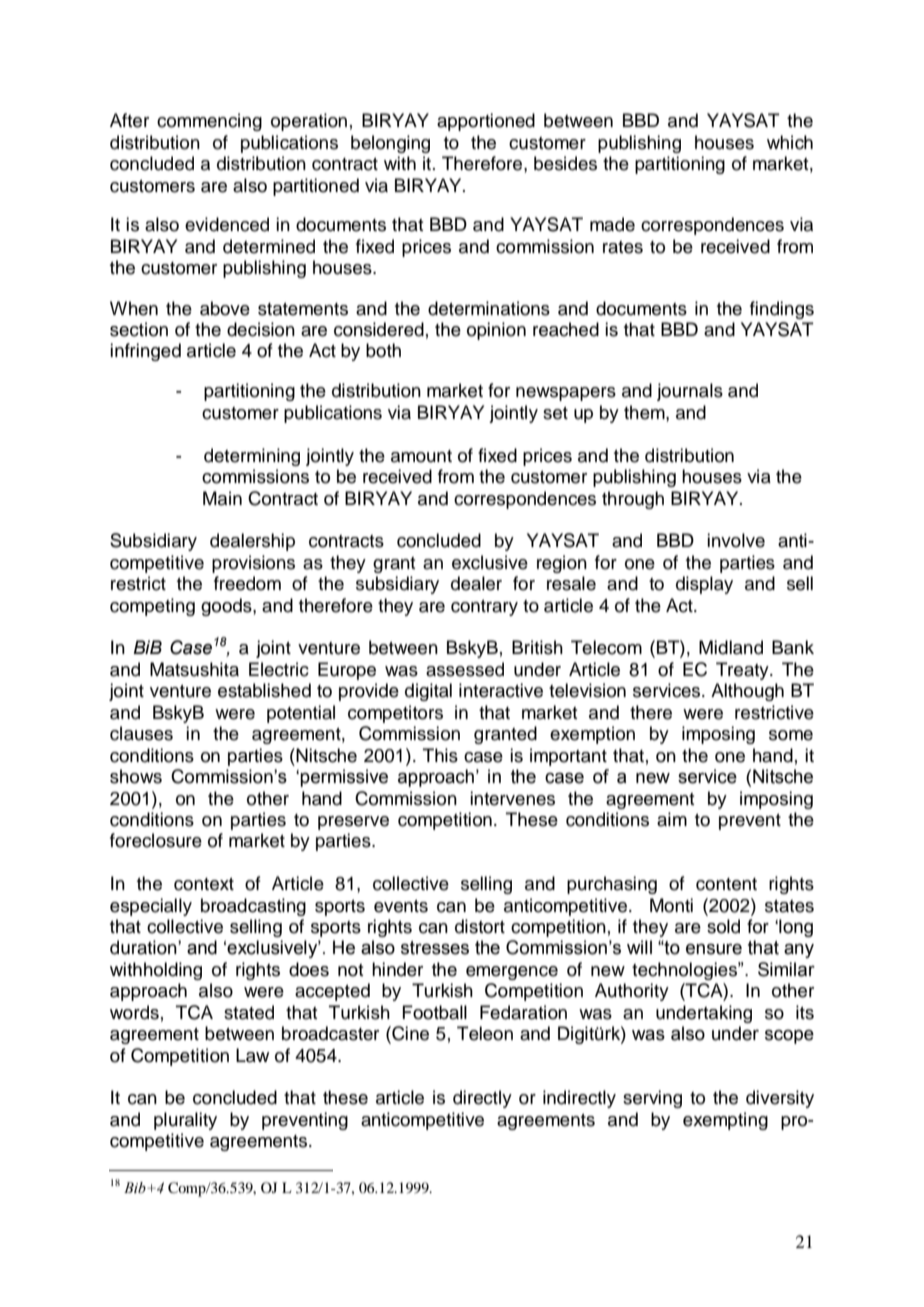  Describe the element at coordinates (726, 884) in the image. I see `content` at that location.
